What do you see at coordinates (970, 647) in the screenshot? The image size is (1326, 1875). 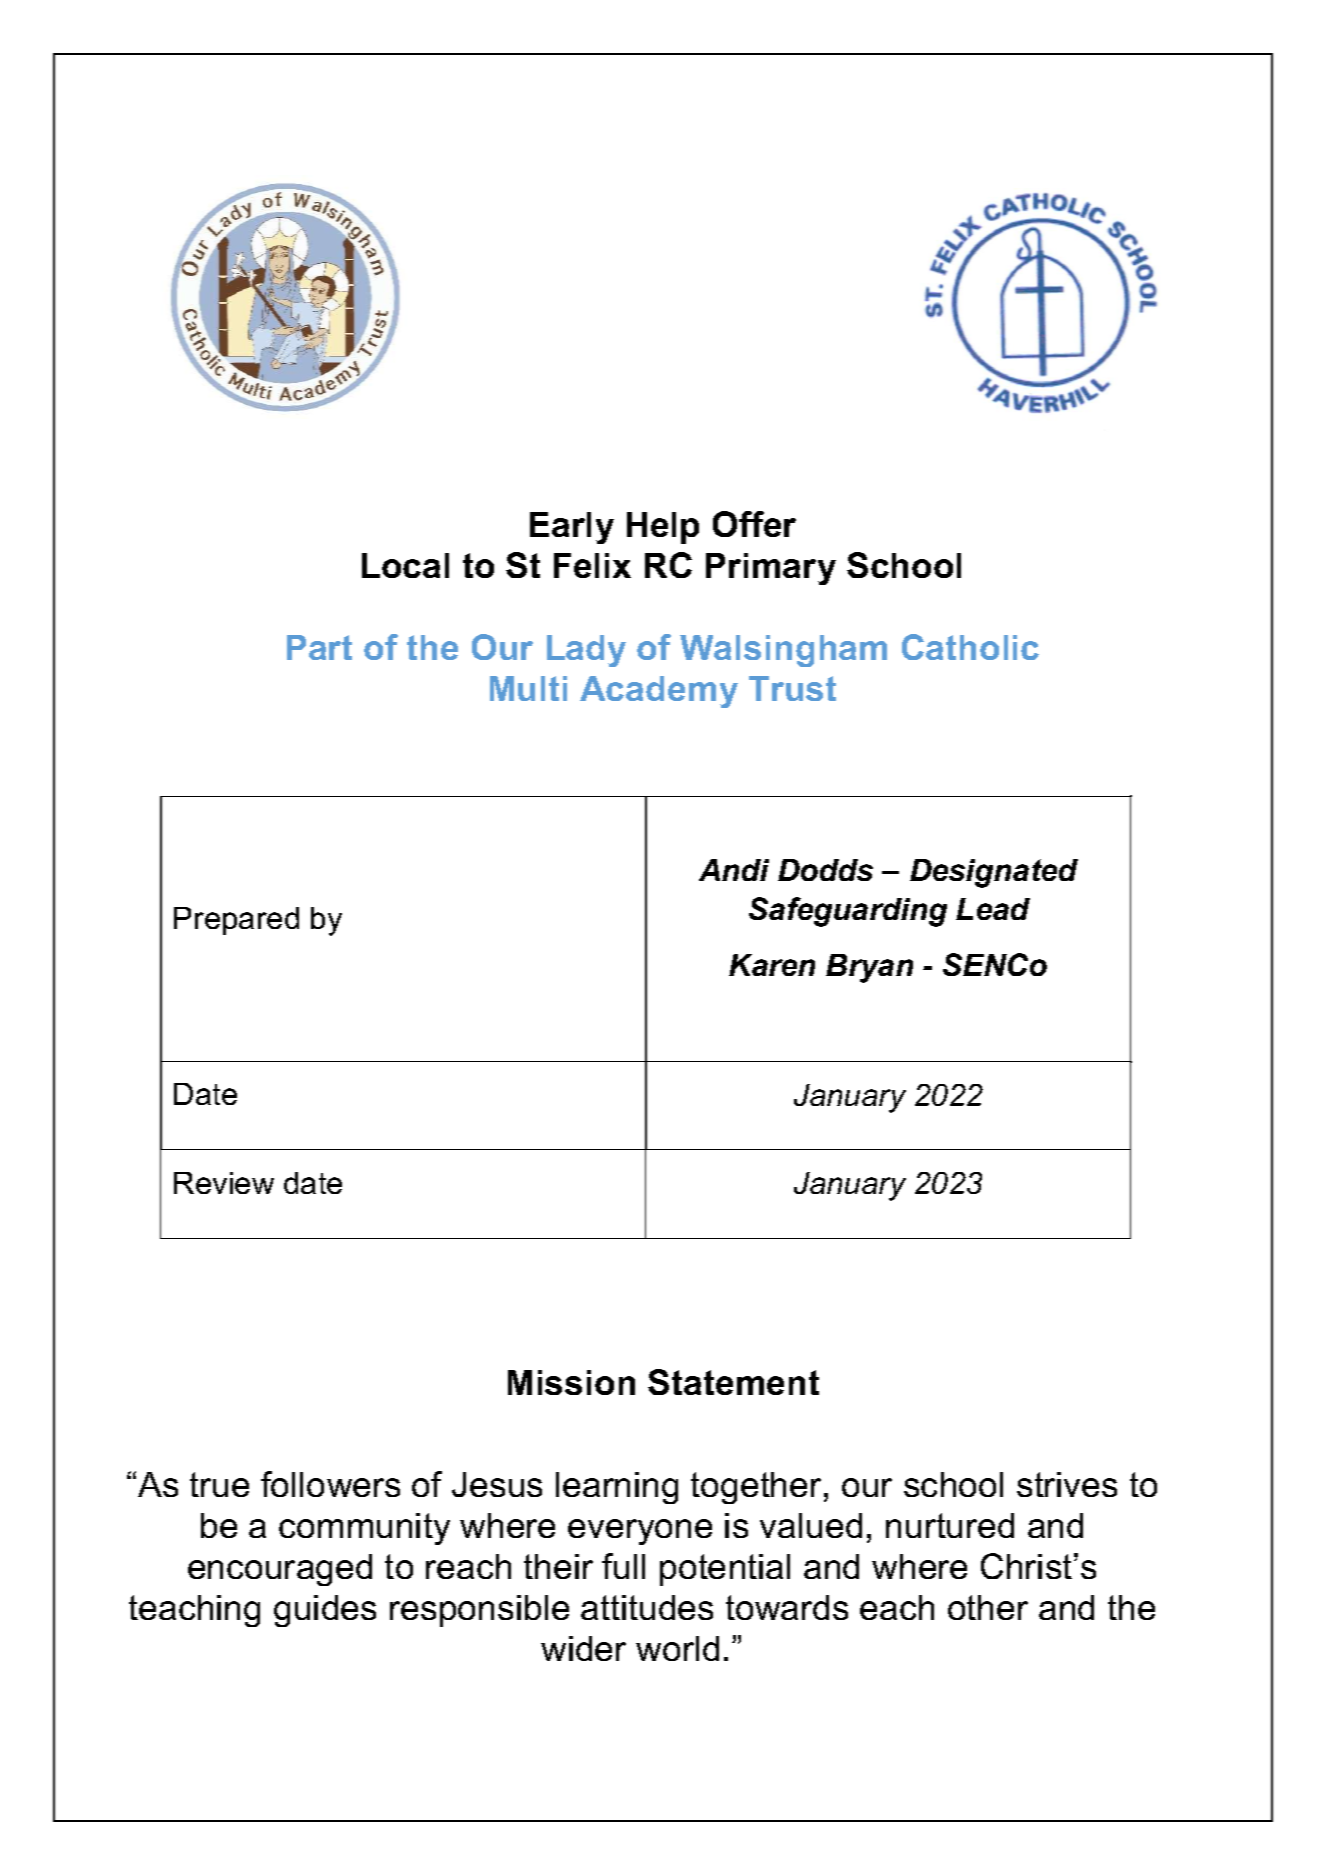 I see `Catholic` at bounding box center [970, 647].
